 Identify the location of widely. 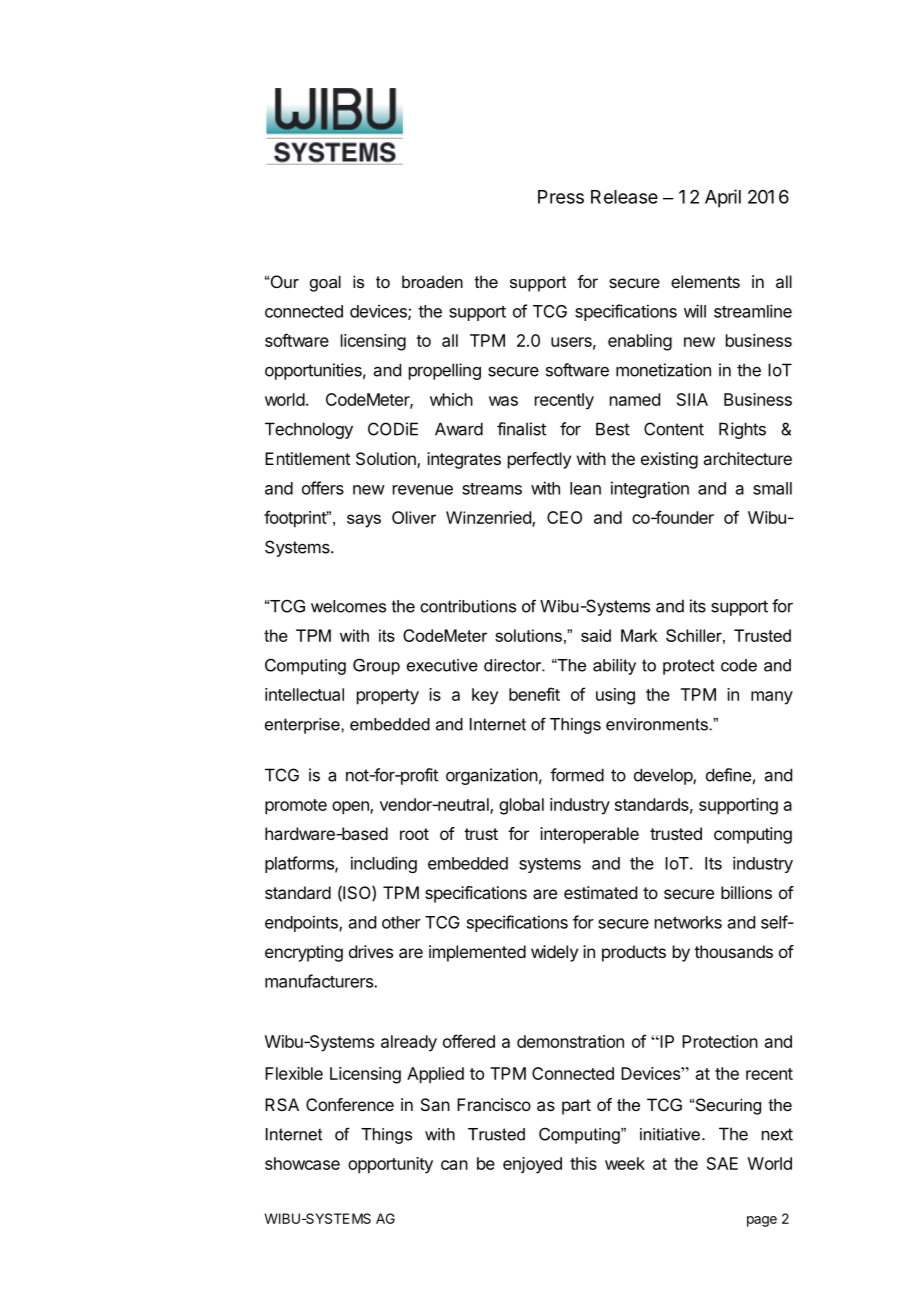
(554, 953).
